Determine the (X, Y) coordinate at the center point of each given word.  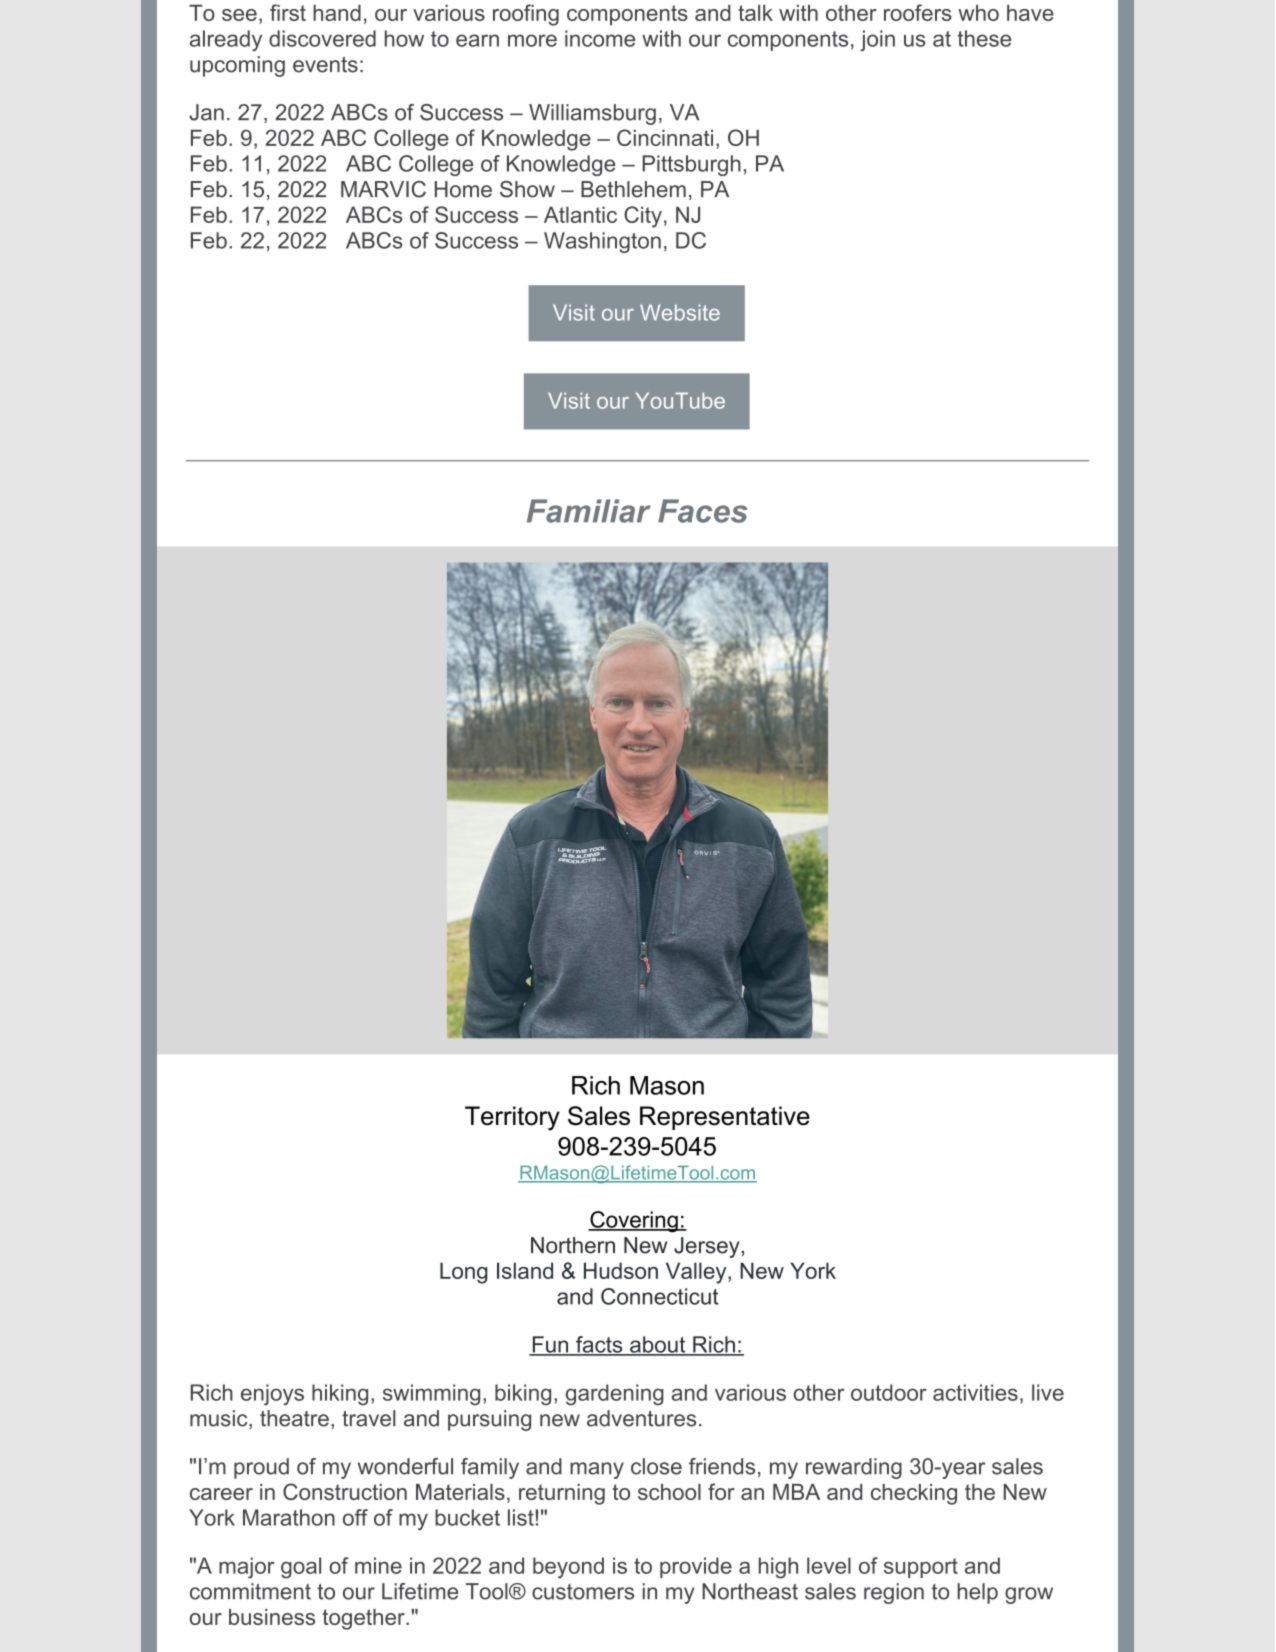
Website (680, 312)
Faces (703, 511)
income (600, 38)
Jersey (707, 1247)
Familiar (589, 511)
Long (464, 1273)
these (984, 38)
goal (301, 1568)
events (325, 64)
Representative (725, 1118)
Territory (512, 1118)
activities (975, 1392)
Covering (634, 1222)
